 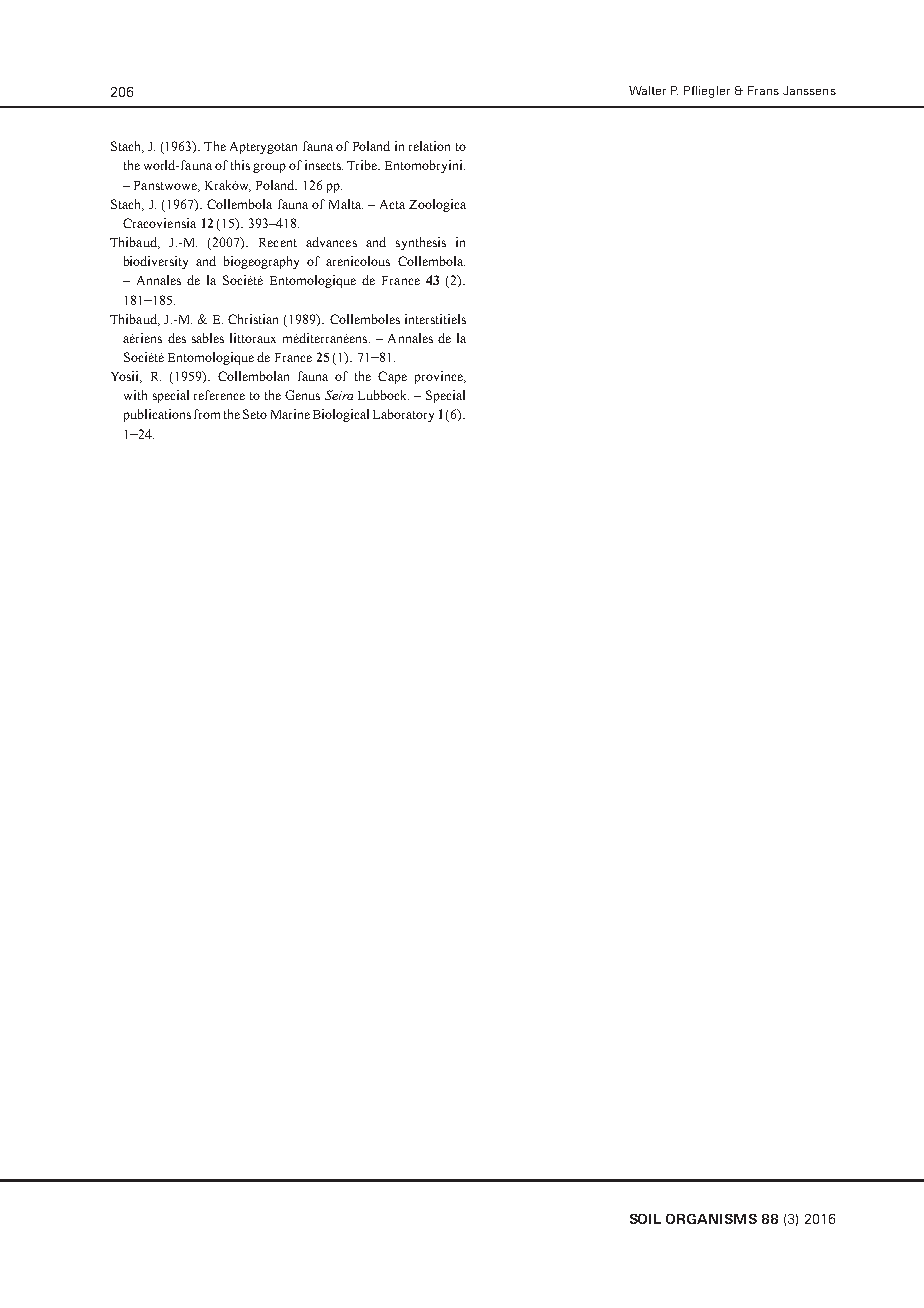 What do you see at coordinates (341, 415) in the screenshot?
I see `Biological` at bounding box center [341, 415].
